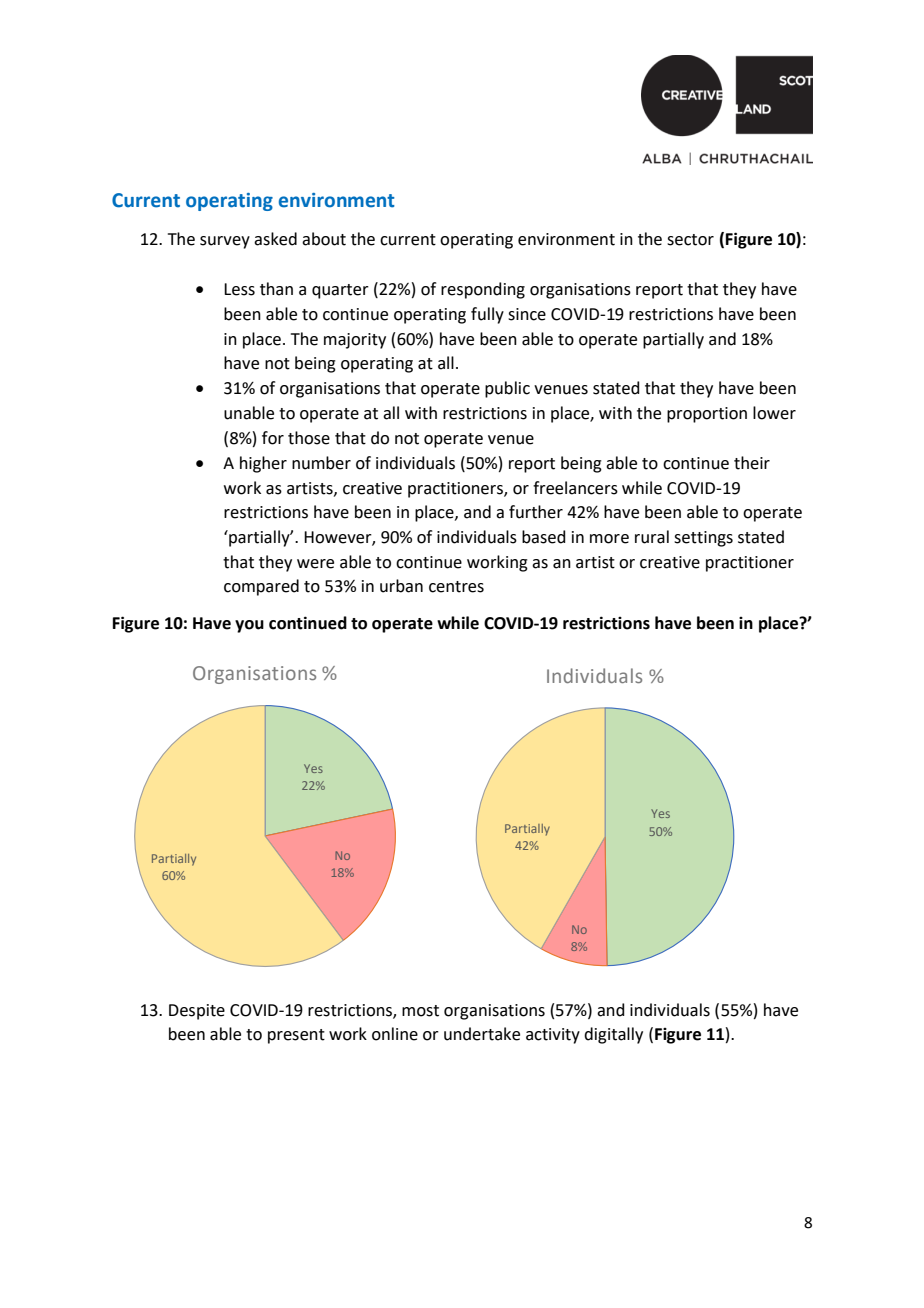  I want to click on undertake, so click(482, 1034).
